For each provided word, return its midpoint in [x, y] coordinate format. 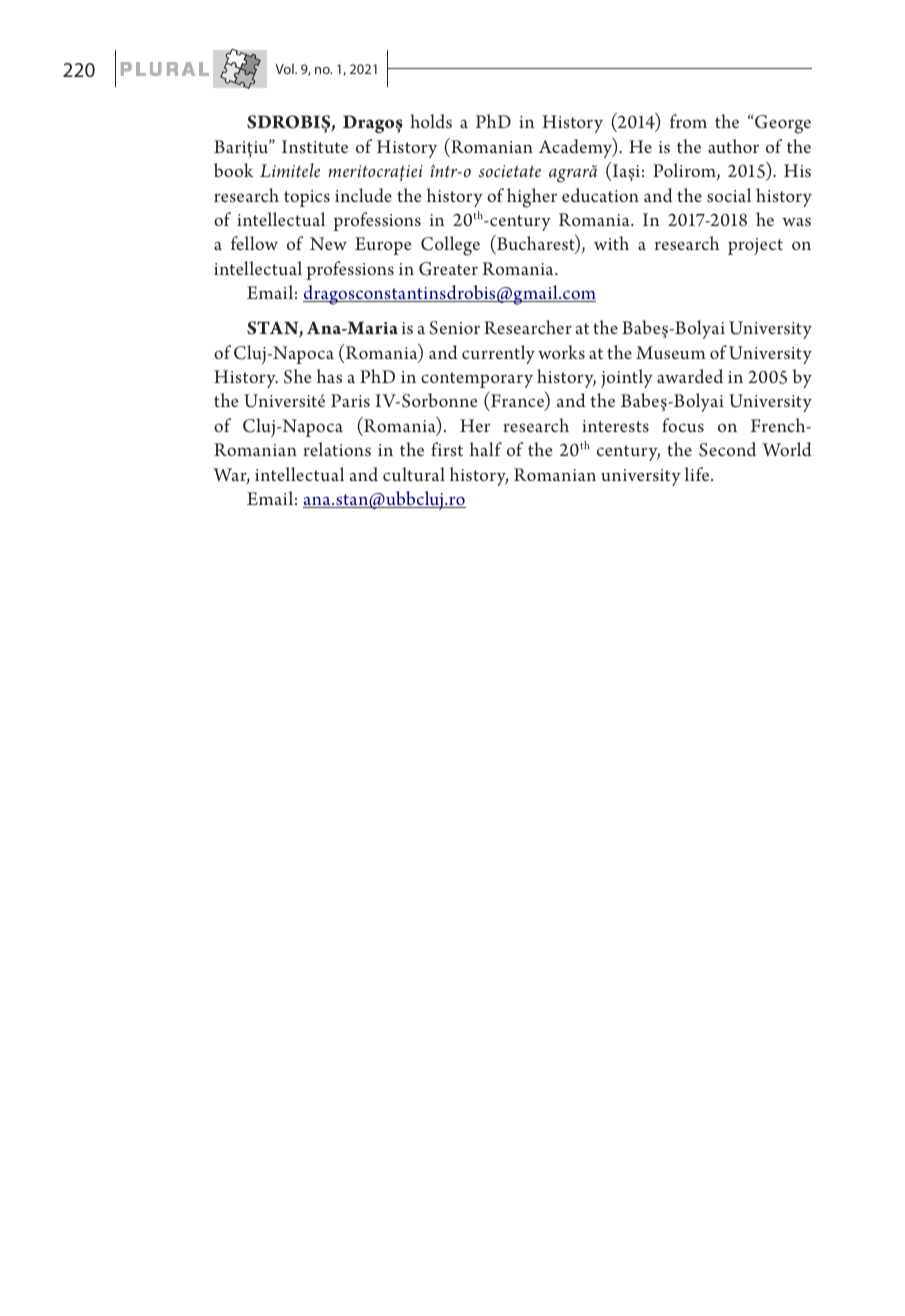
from [688, 121]
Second [727, 449]
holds [431, 121]
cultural [414, 474]
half [486, 449]
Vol [285, 69]
